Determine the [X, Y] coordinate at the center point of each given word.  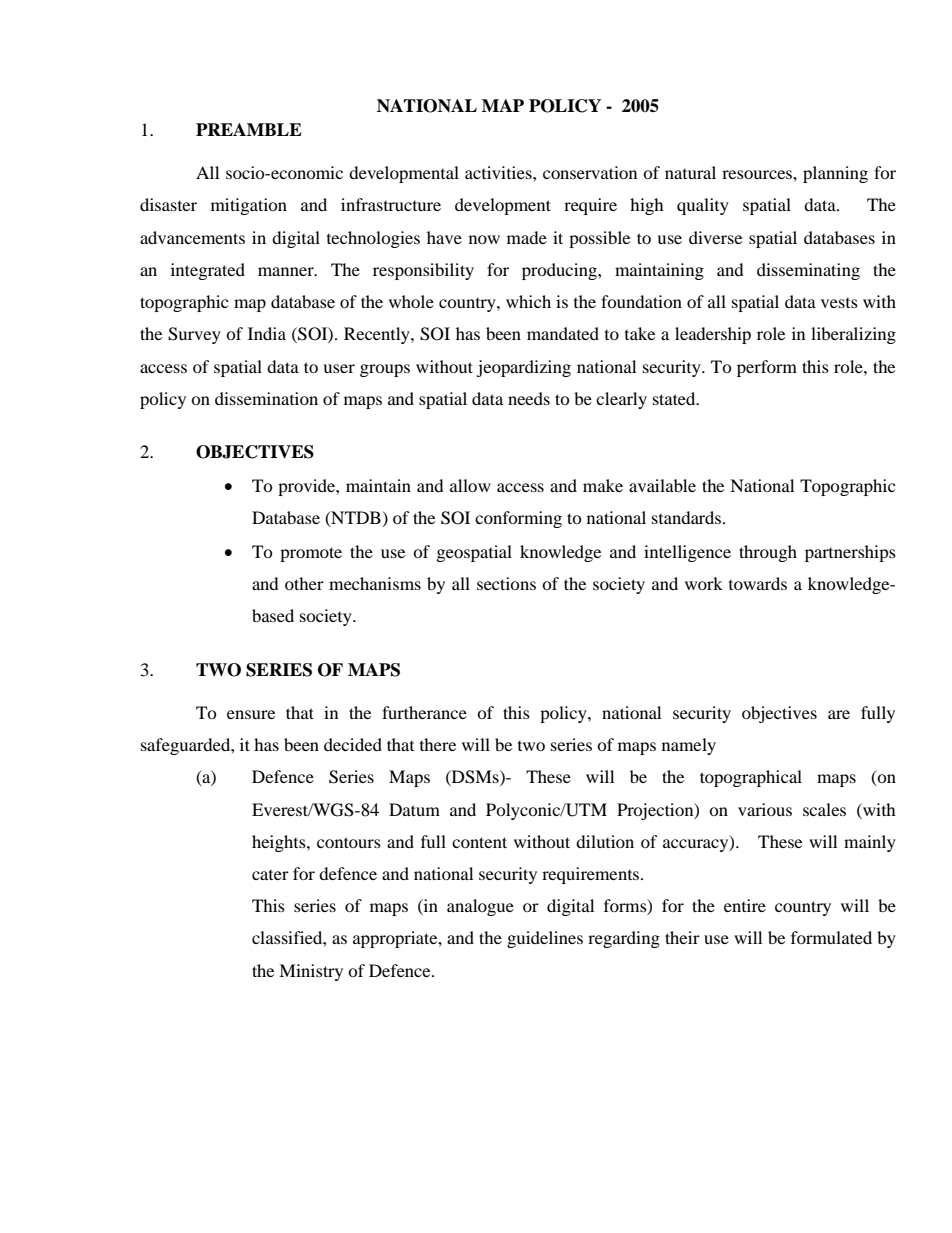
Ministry [311, 972]
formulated [831, 937]
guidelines [545, 939]
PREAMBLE [249, 129]
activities [499, 172]
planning [835, 174]
